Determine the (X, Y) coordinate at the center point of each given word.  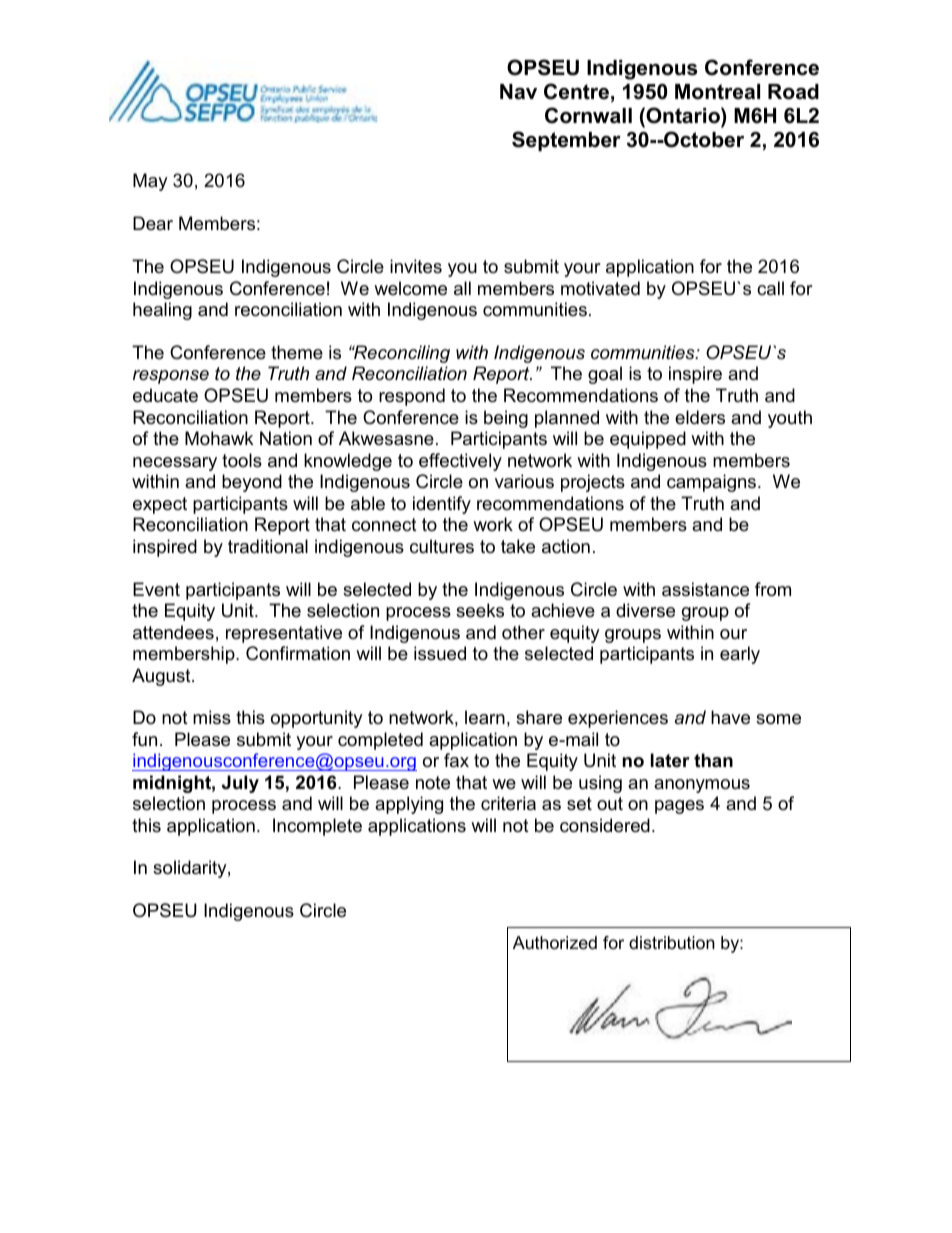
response (171, 377)
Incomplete (317, 827)
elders (700, 417)
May (150, 182)
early (740, 655)
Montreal (717, 92)
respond (412, 397)
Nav (518, 92)
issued (440, 653)
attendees (173, 632)
